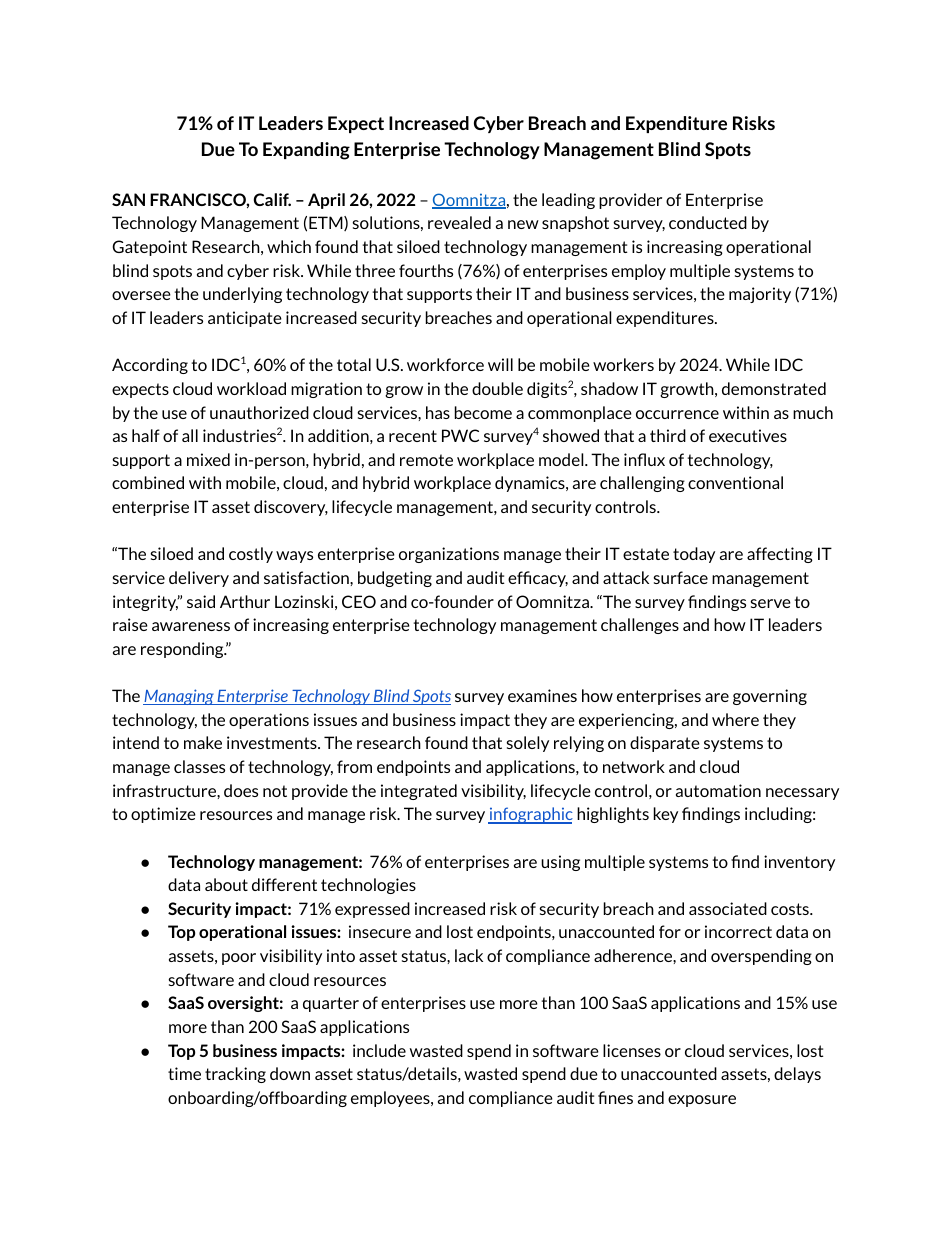 This document has height=1233, width=952. What do you see at coordinates (235, 1075) in the document?
I see `tracking` at bounding box center [235, 1075].
